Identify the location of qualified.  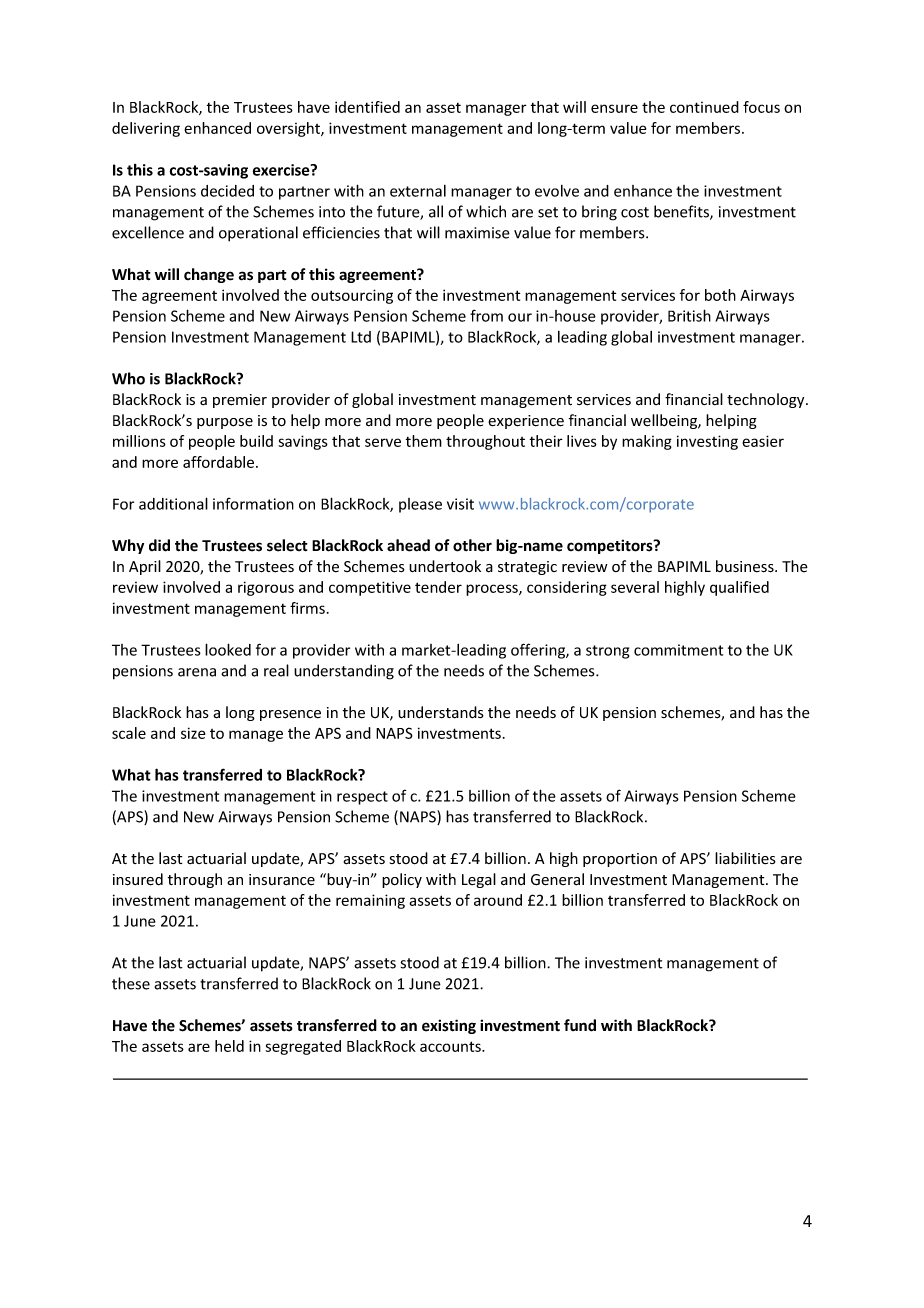
(739, 588).
